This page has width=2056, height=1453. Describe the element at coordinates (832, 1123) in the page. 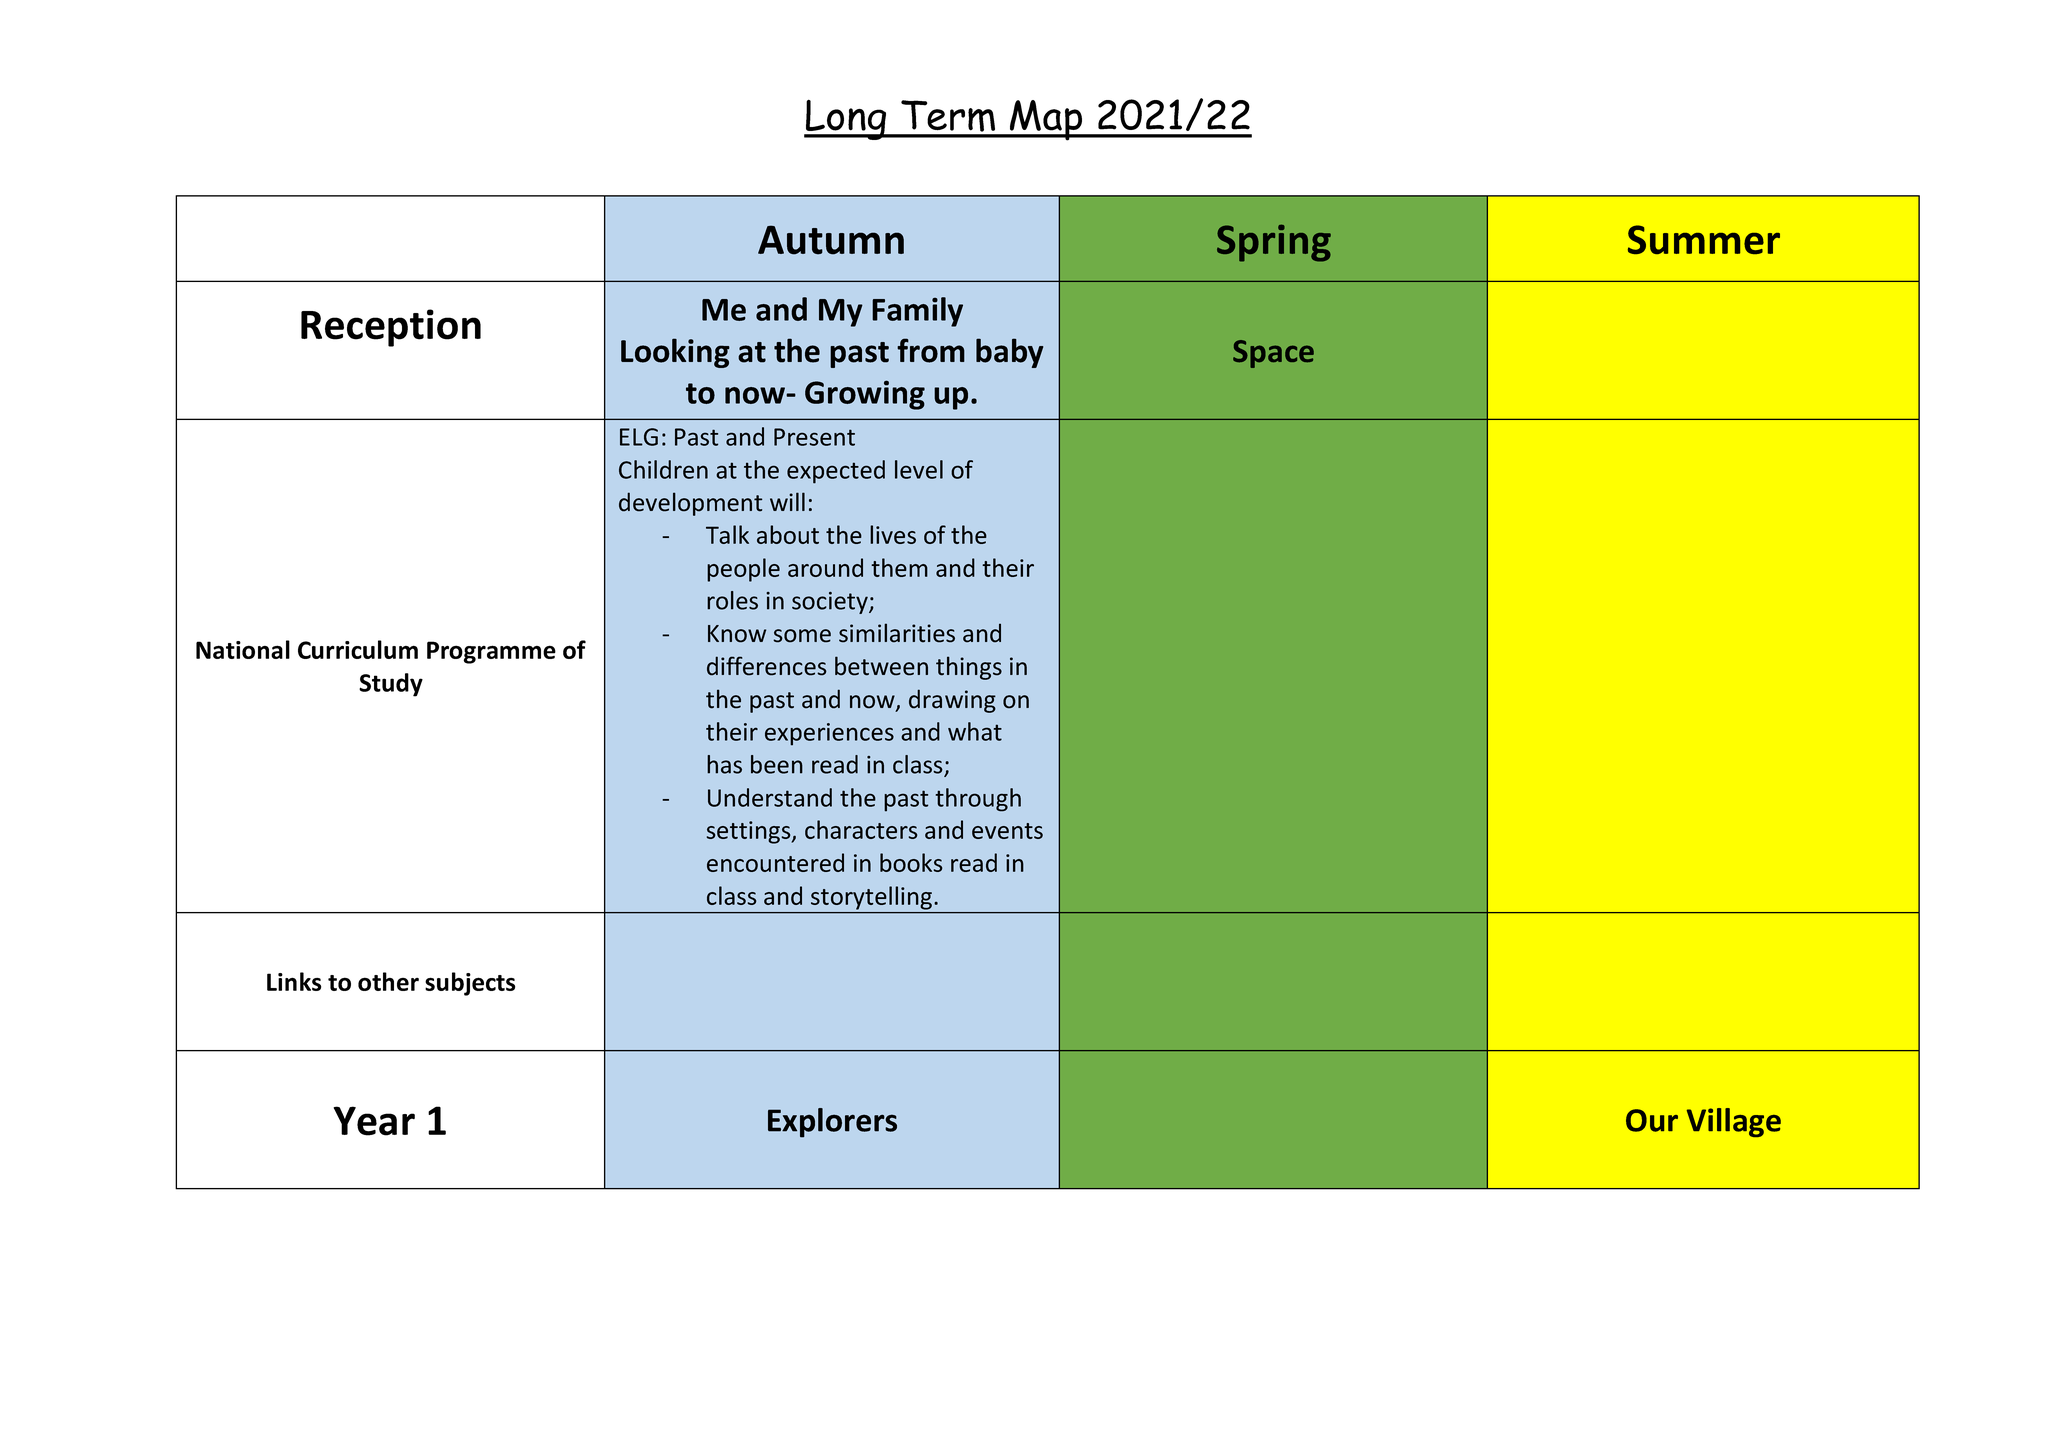

I see `Explorers` at that location.
